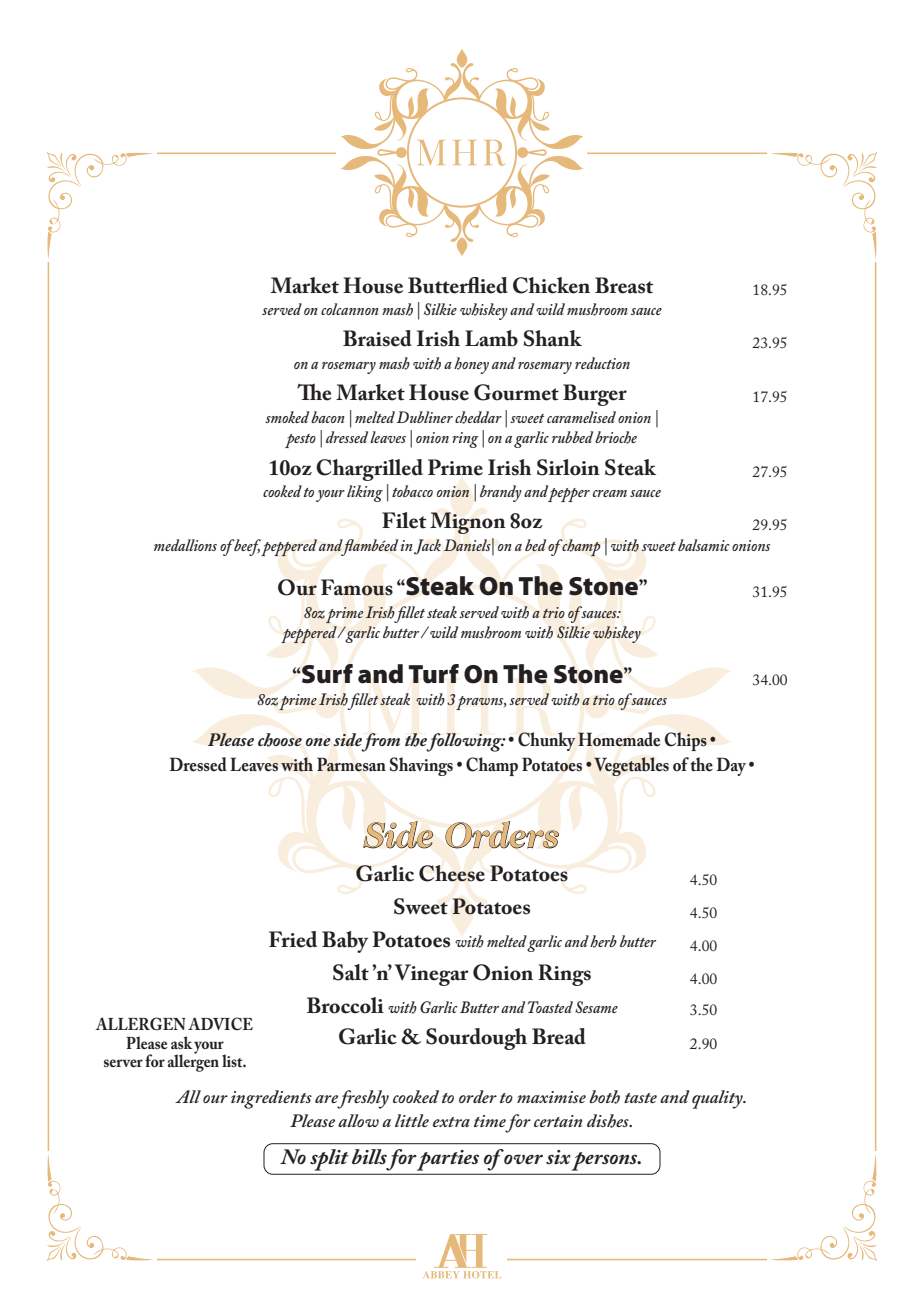 The image size is (924, 1308). Describe the element at coordinates (421, 766) in the image. I see `Shavings` at that location.
